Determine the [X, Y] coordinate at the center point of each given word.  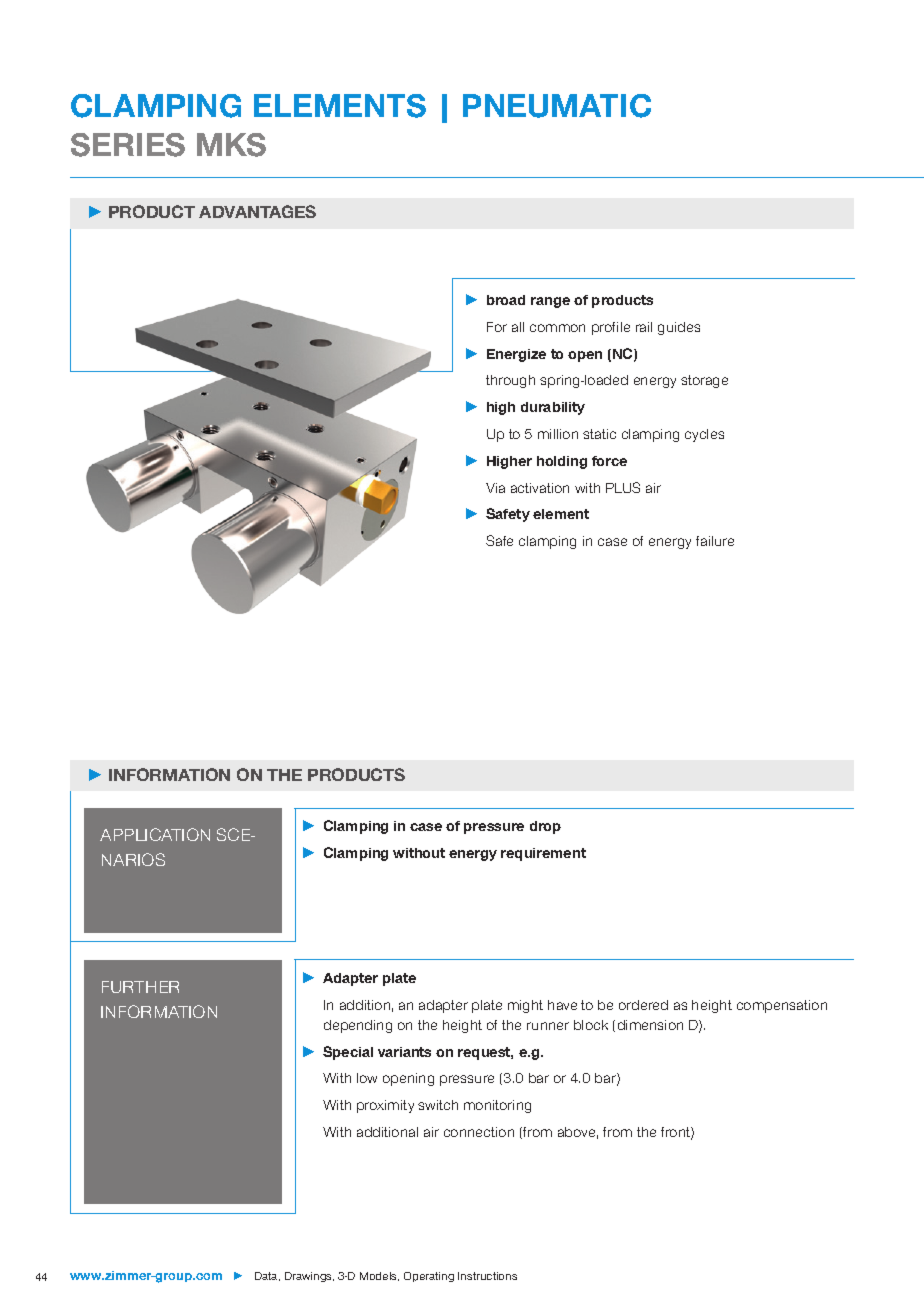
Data [267, 1276]
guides [679, 328]
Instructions [487, 1276]
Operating [429, 1277]
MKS [231, 145]
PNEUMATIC [557, 106]
